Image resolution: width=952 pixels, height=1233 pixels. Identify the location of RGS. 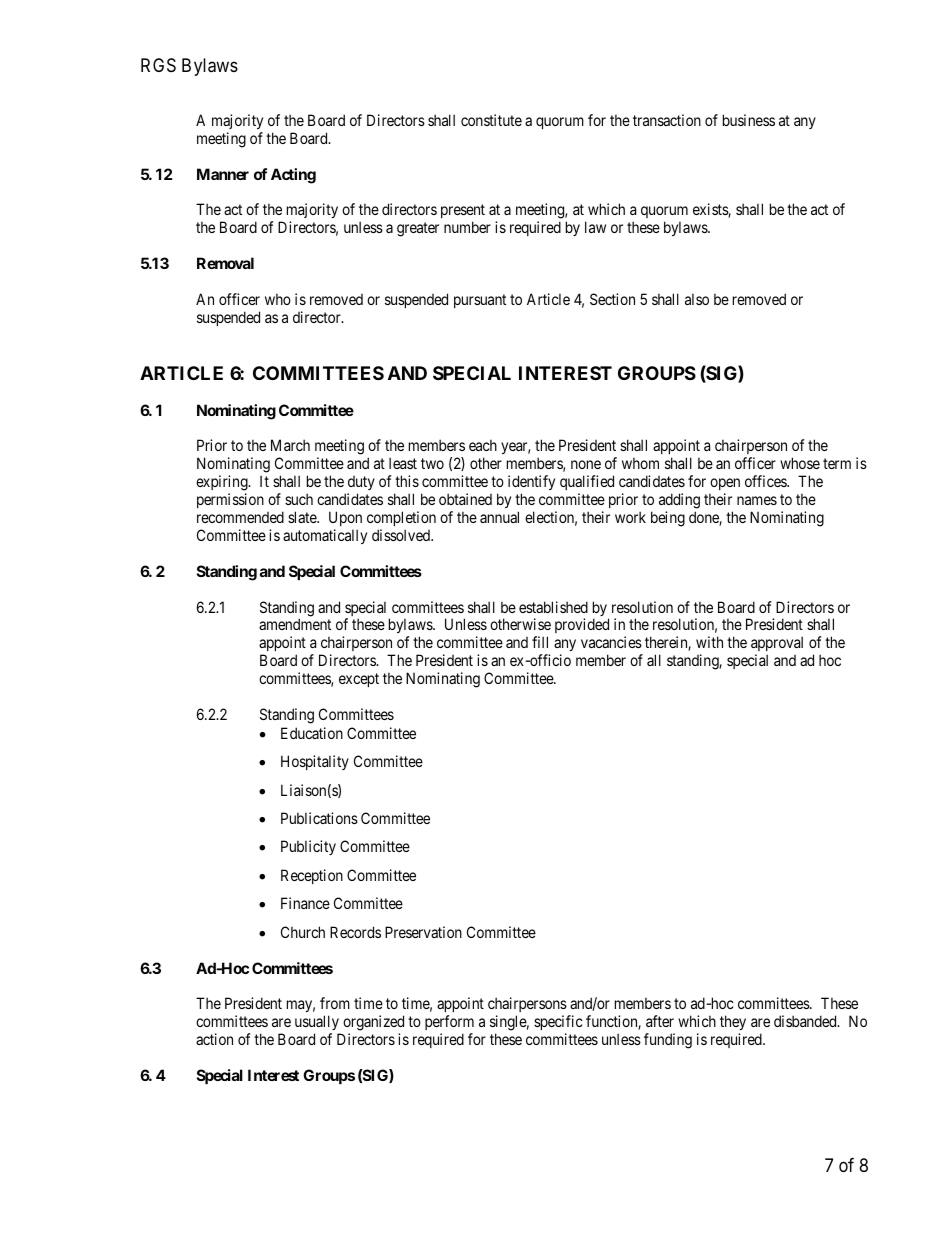
(158, 65).
